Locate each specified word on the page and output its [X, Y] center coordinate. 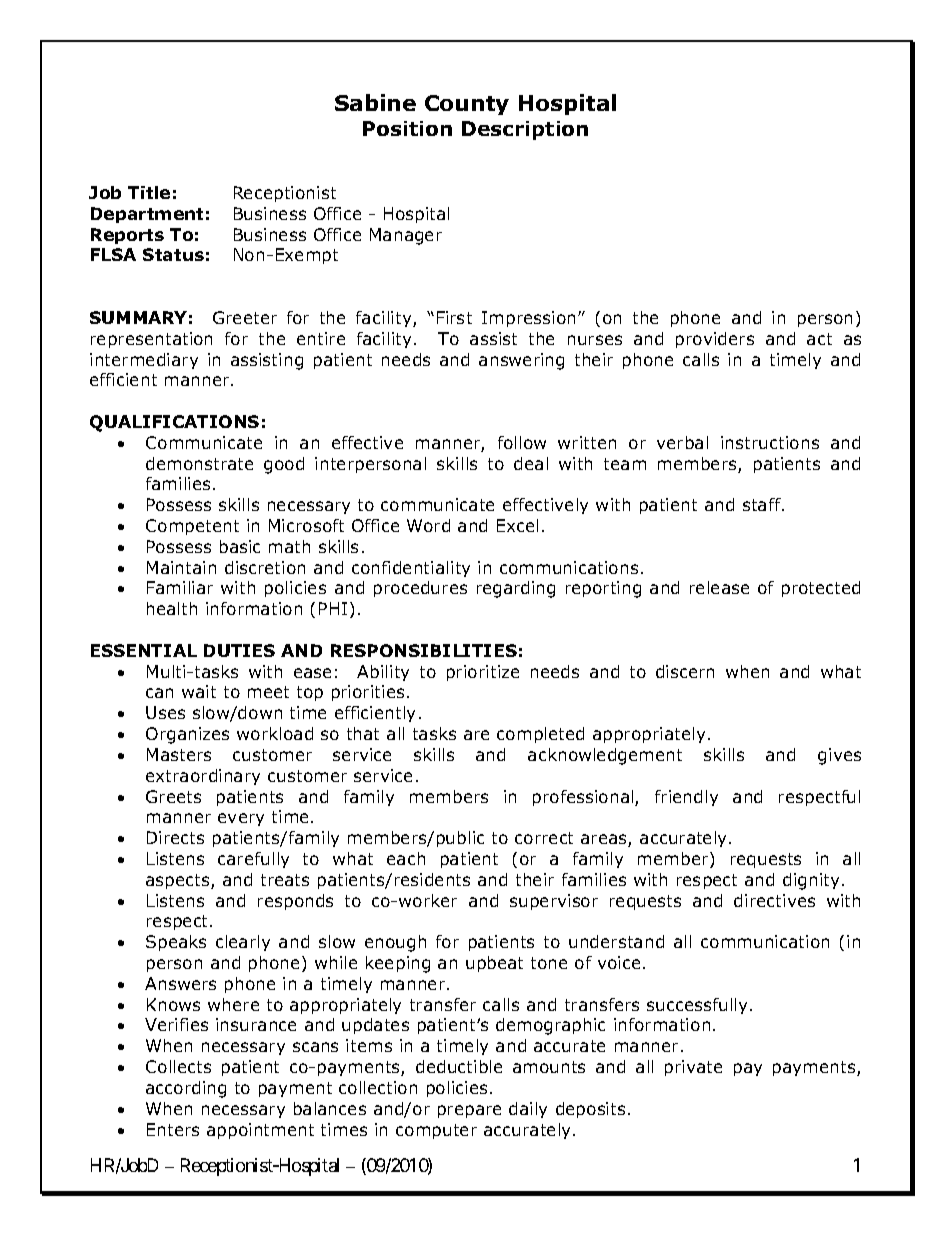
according [186, 1089]
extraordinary [203, 777]
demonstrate [199, 463]
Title [149, 192]
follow [522, 442]
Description [525, 130]
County [467, 105]
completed [540, 735]
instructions [770, 442]
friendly [686, 798]
